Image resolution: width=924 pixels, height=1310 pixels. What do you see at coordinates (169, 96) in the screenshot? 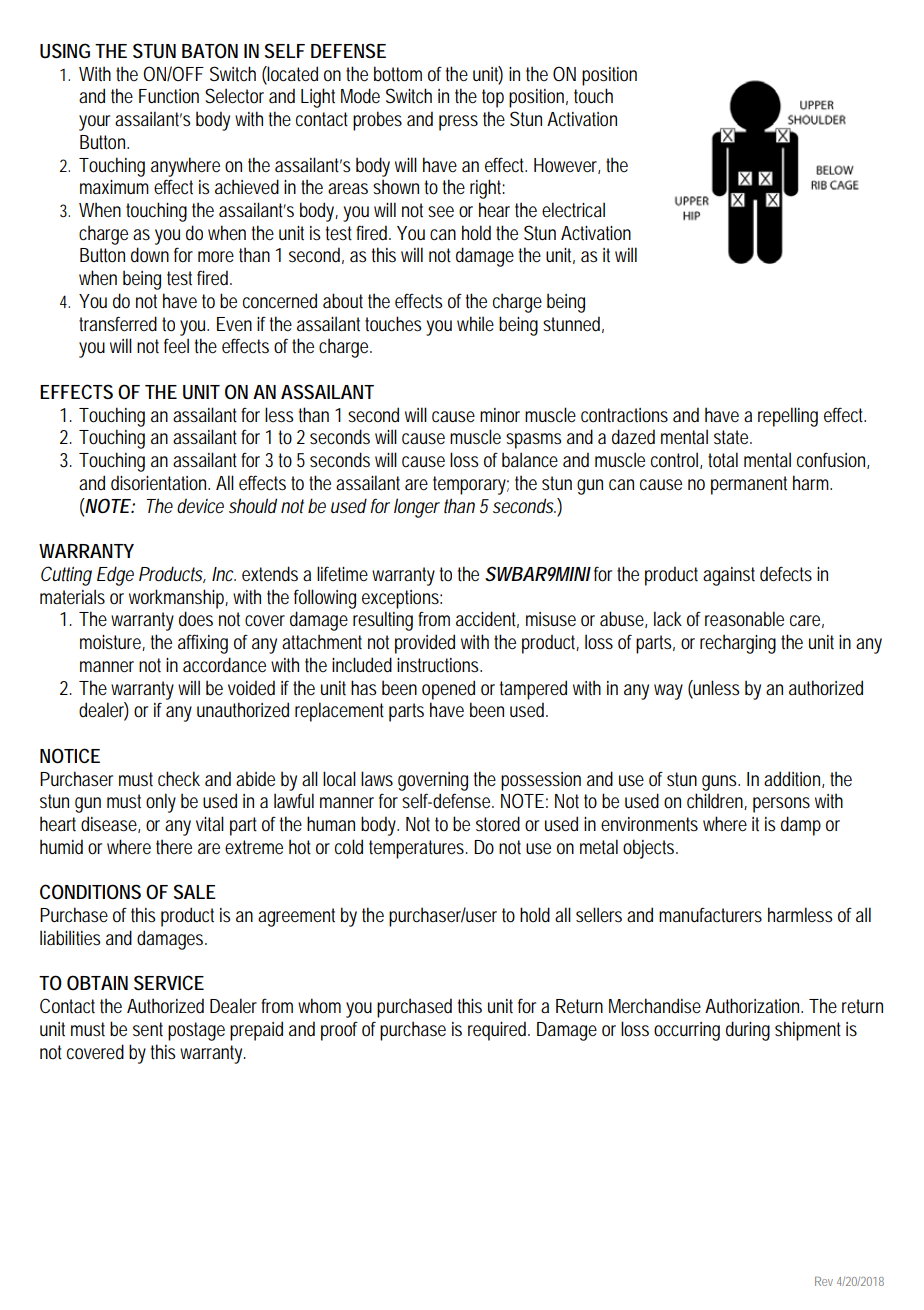
I see `Function` at bounding box center [169, 96].
